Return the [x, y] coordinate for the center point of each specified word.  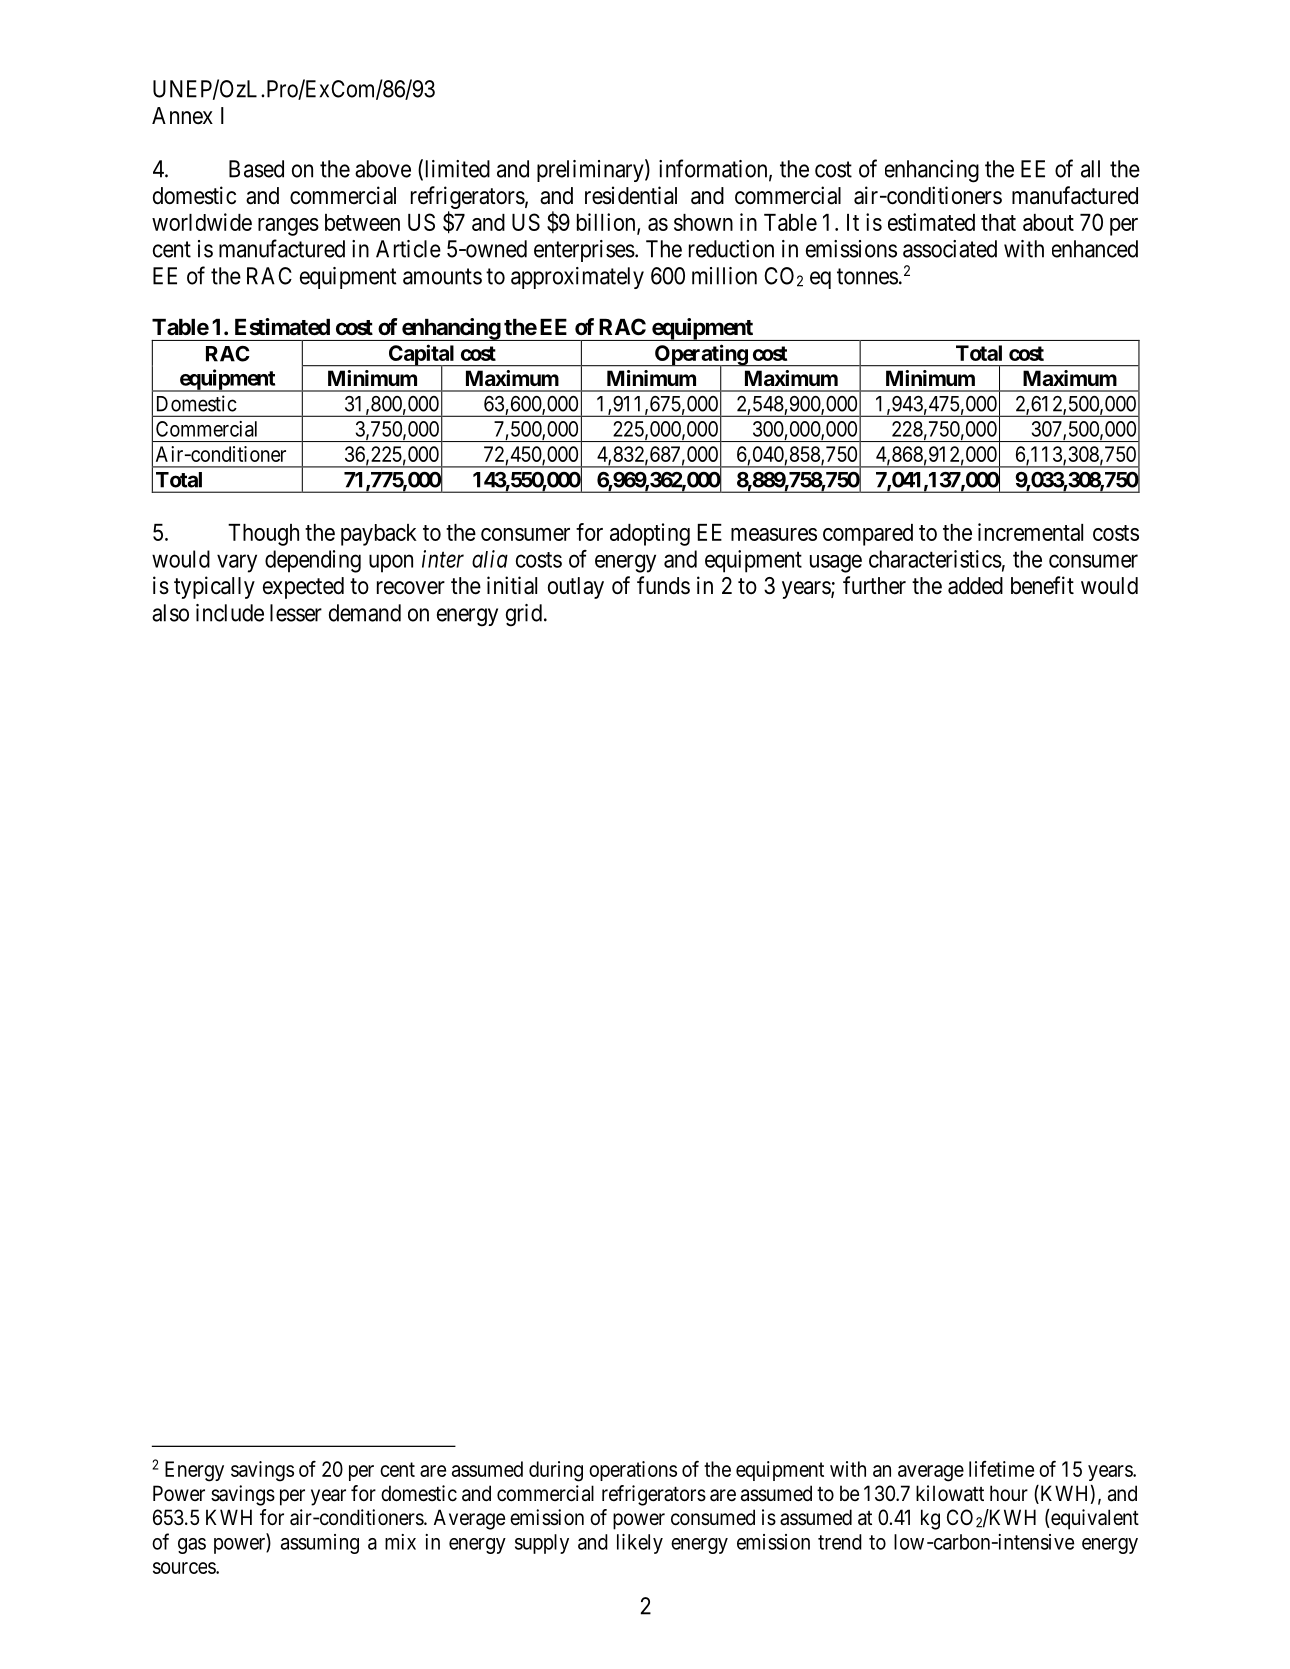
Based [256, 169]
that [998, 222]
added [975, 586]
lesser [296, 613]
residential [631, 195]
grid [524, 615]
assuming [320, 1544]
